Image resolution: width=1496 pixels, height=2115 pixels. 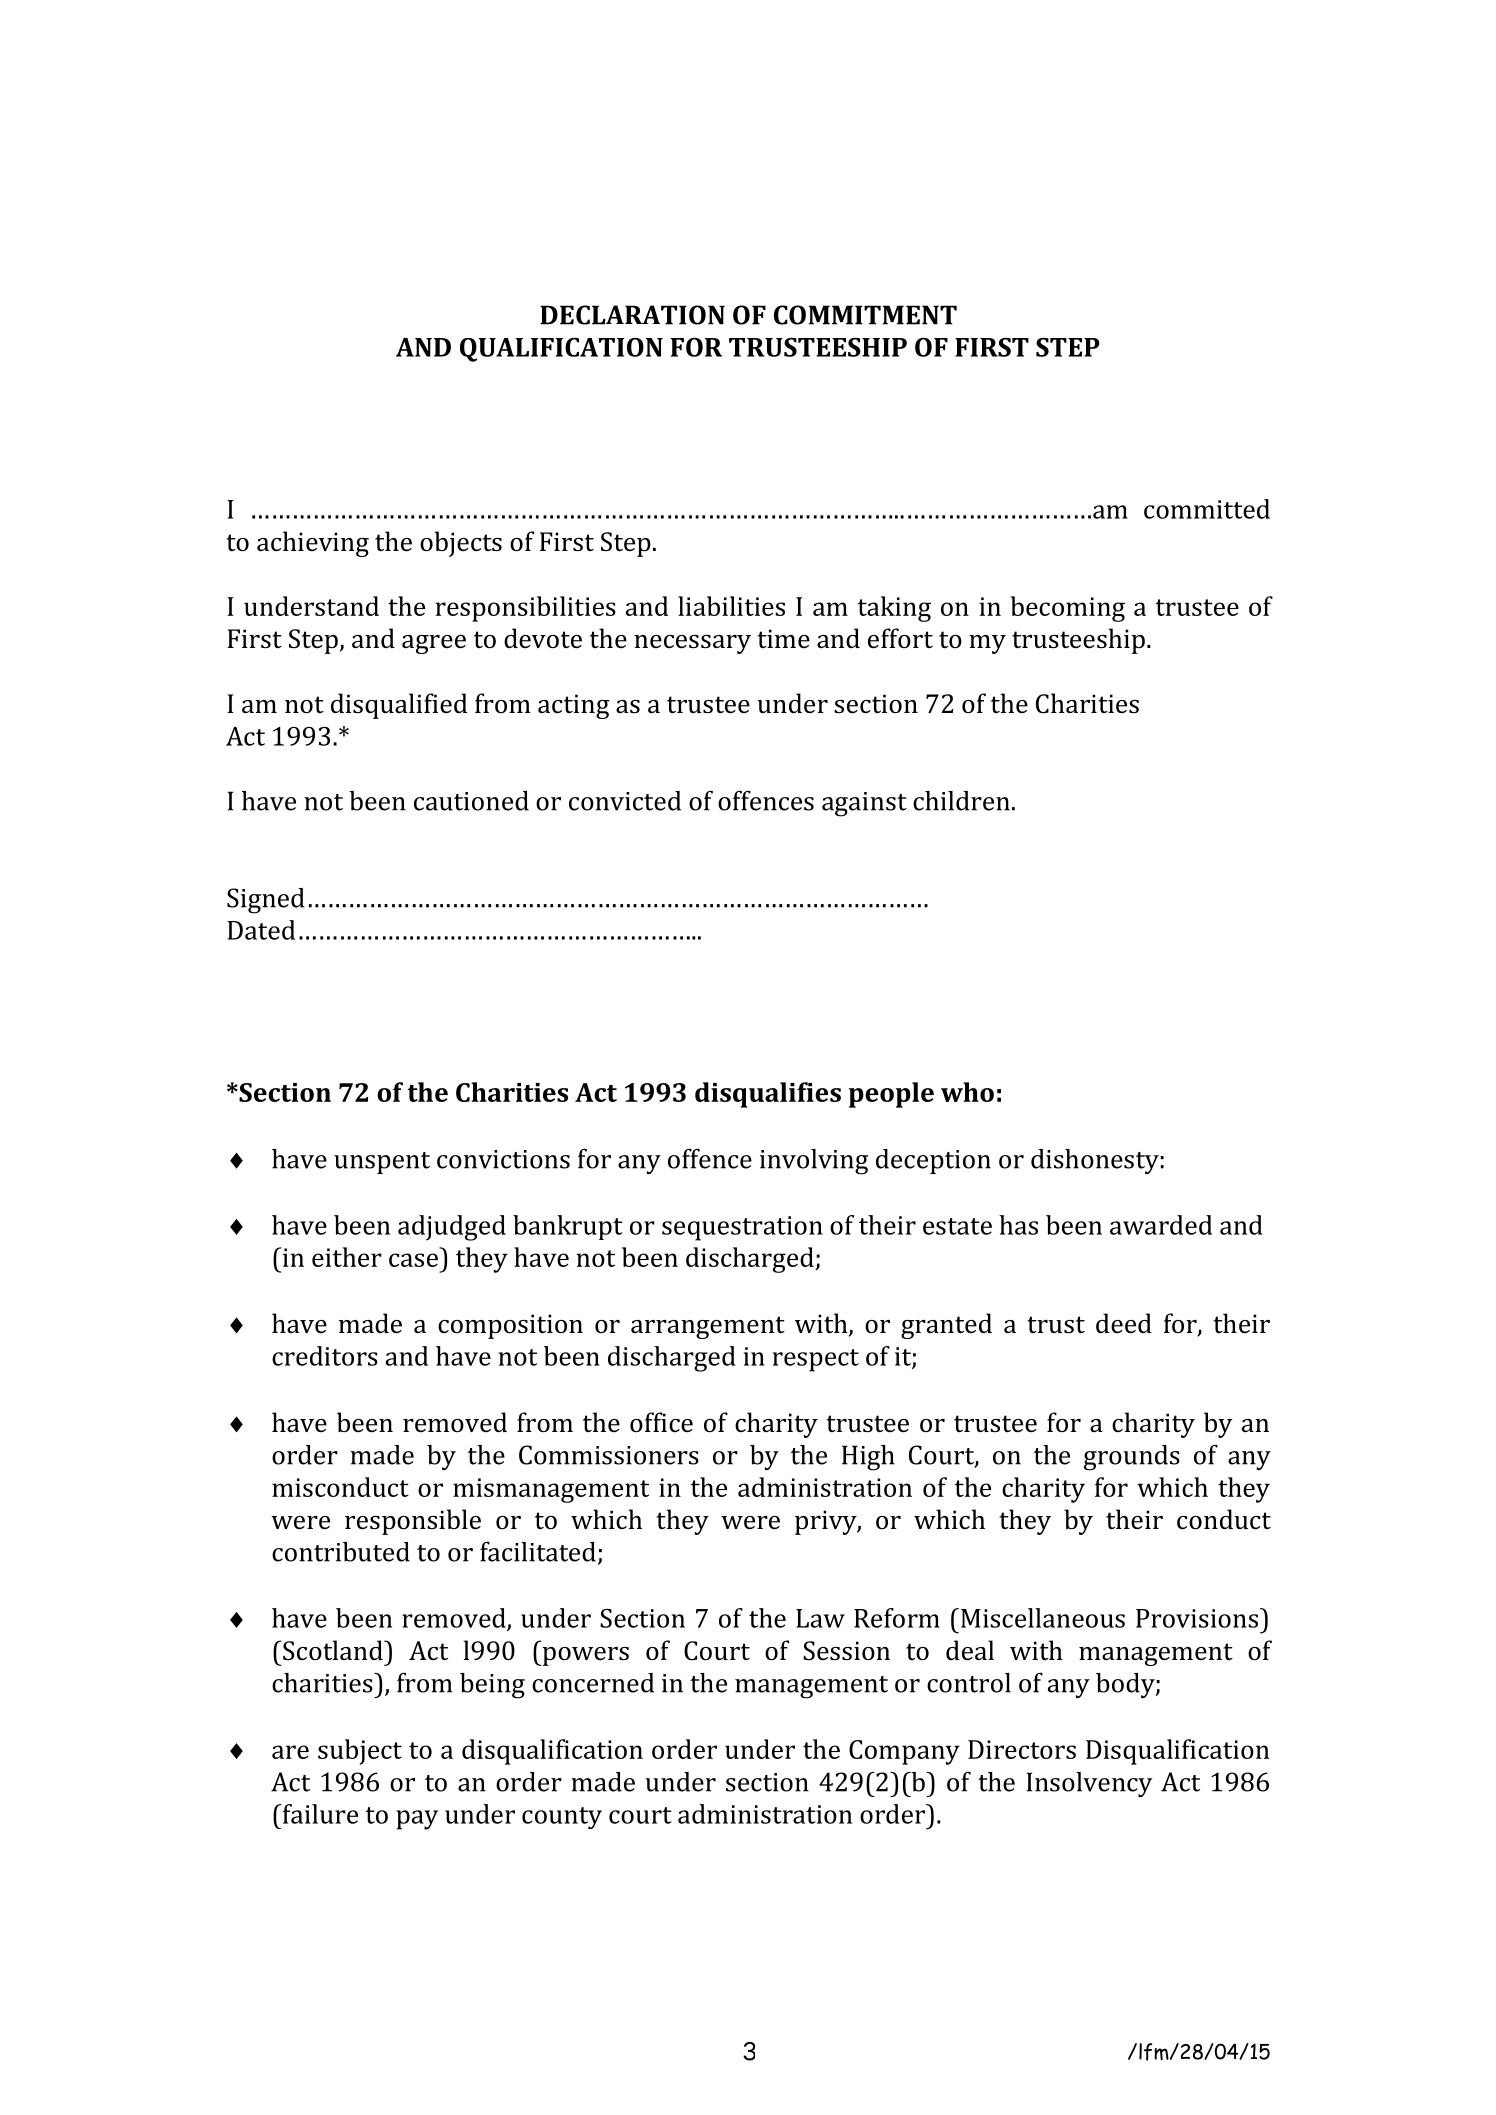 I want to click on Insolvency, so click(x=1089, y=1784).
